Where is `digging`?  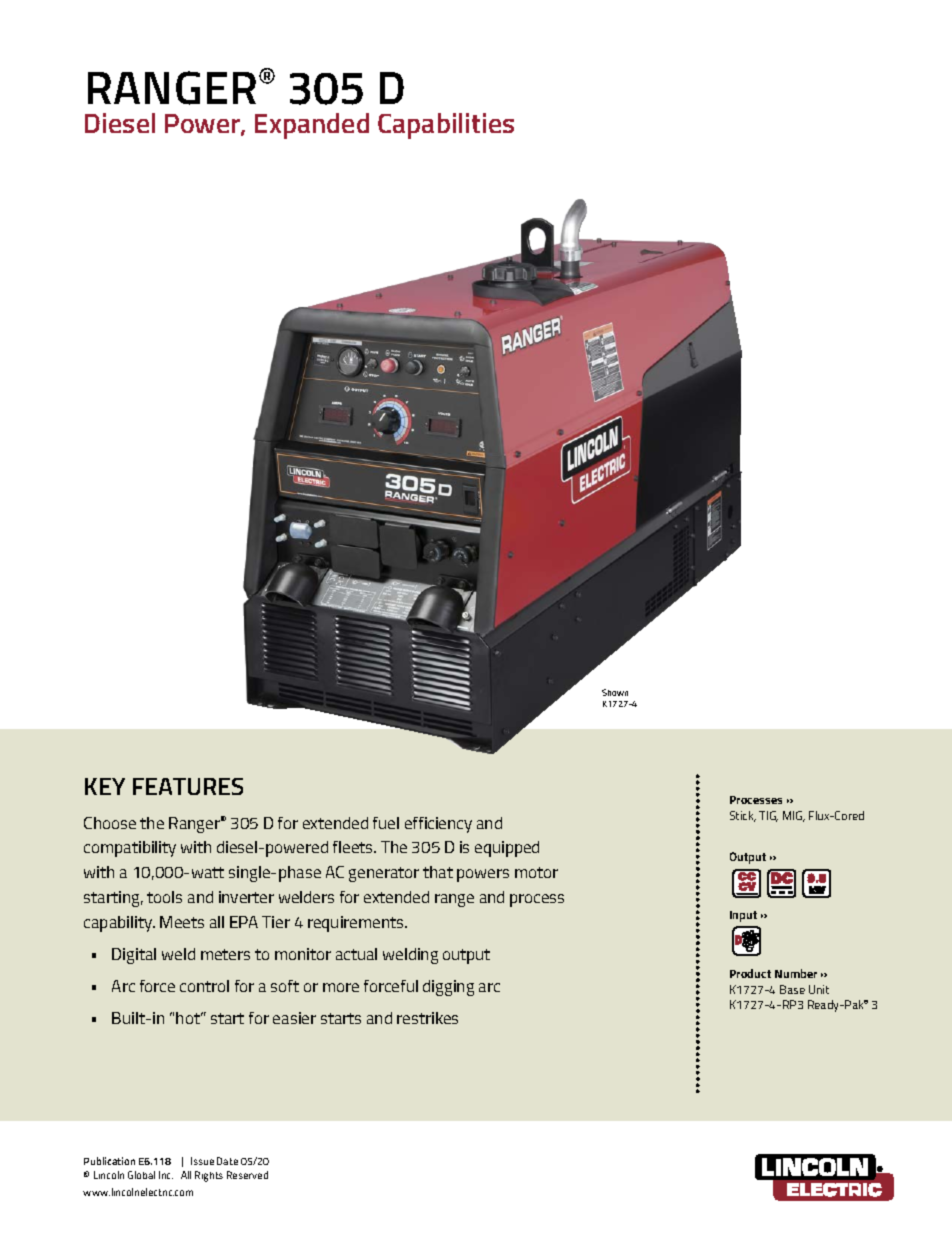 digging is located at coordinates (448, 988).
